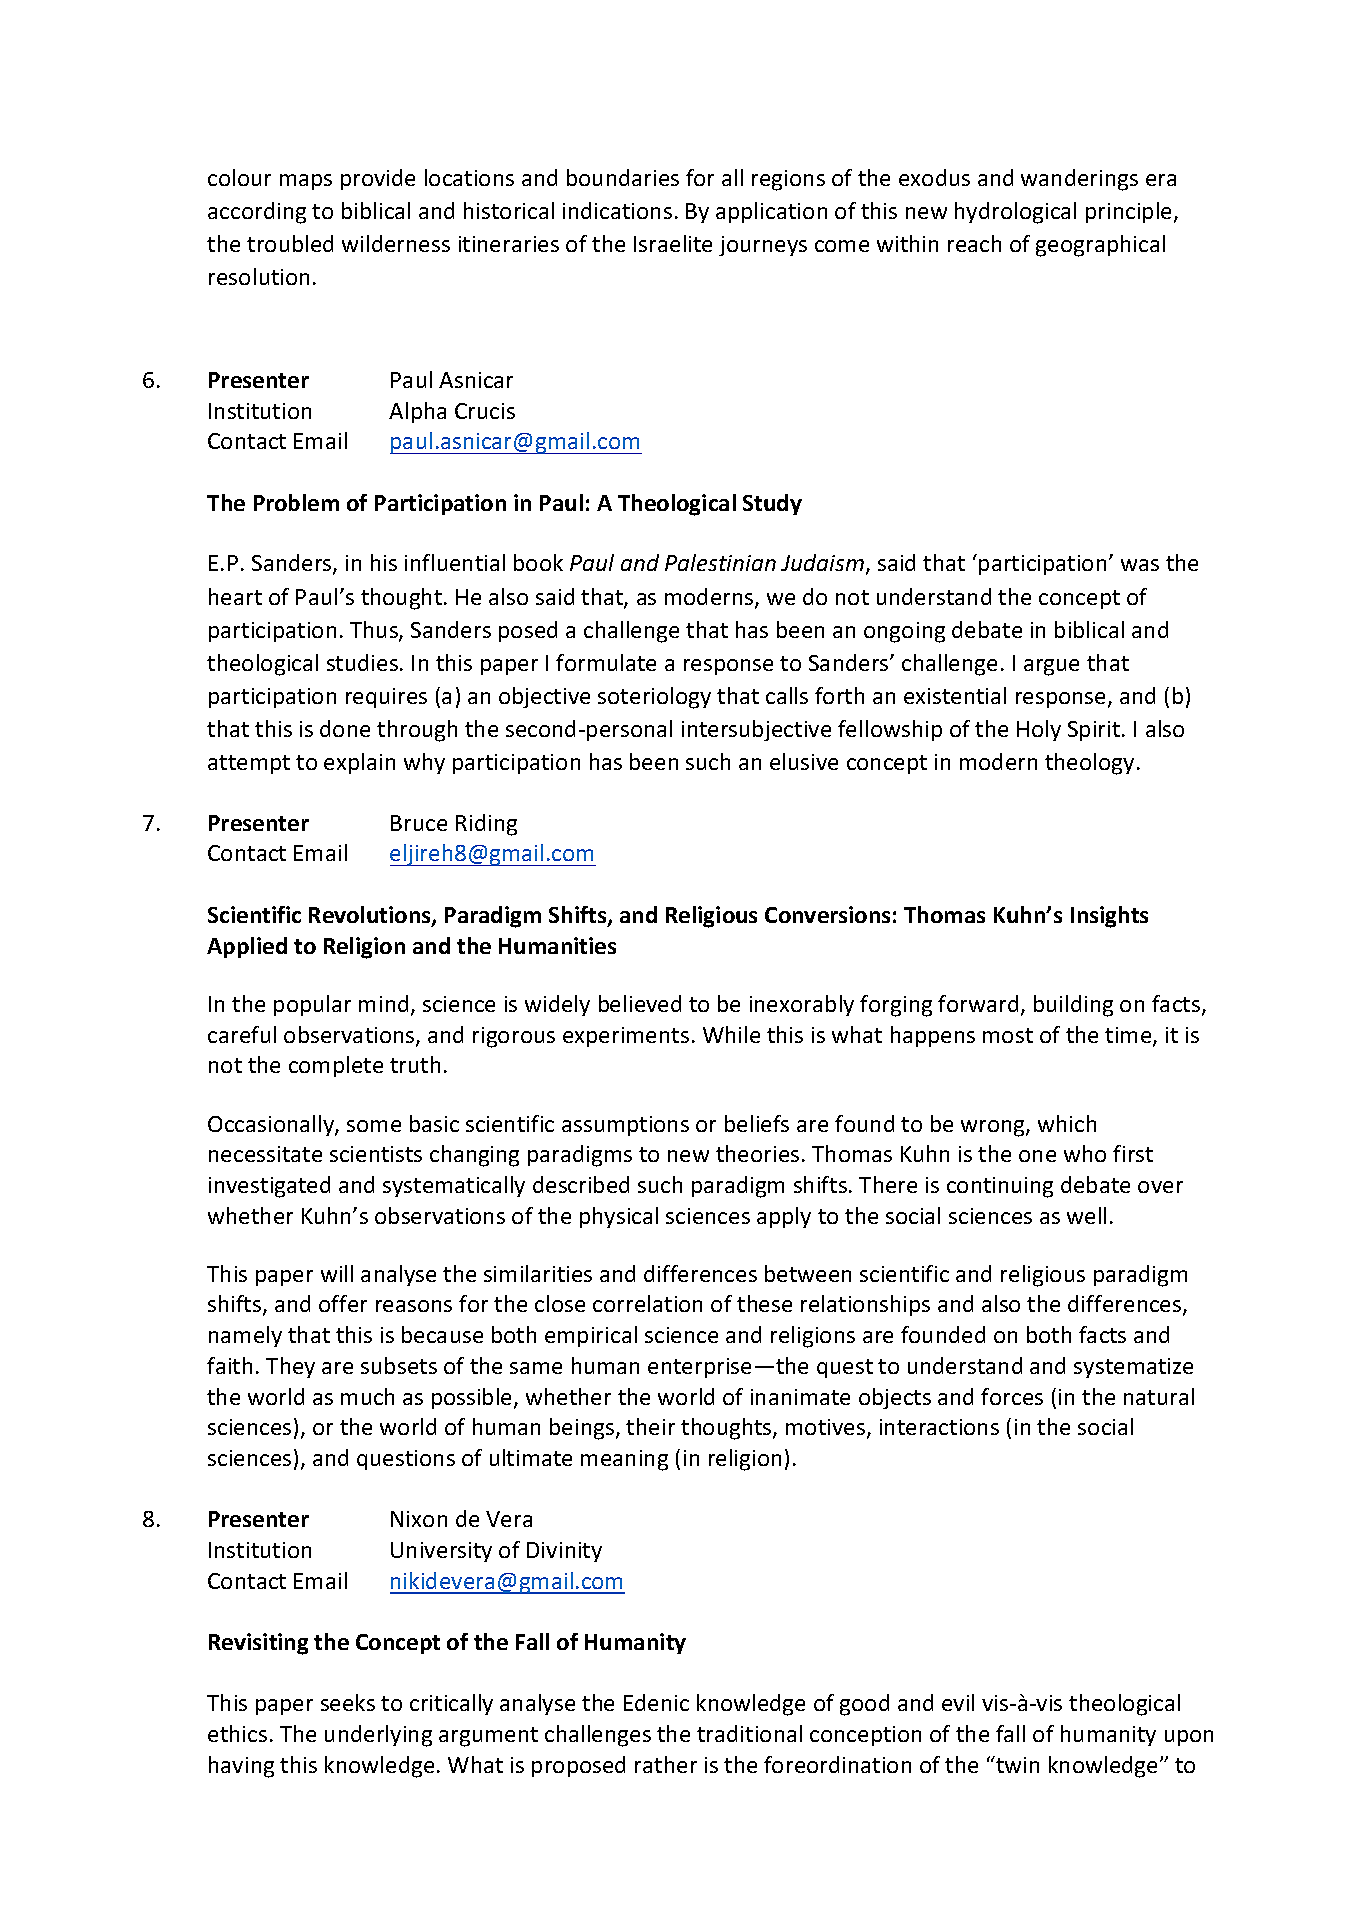 The height and width of the screenshot is (1926, 1362). I want to click on geographical, so click(1100, 246).
